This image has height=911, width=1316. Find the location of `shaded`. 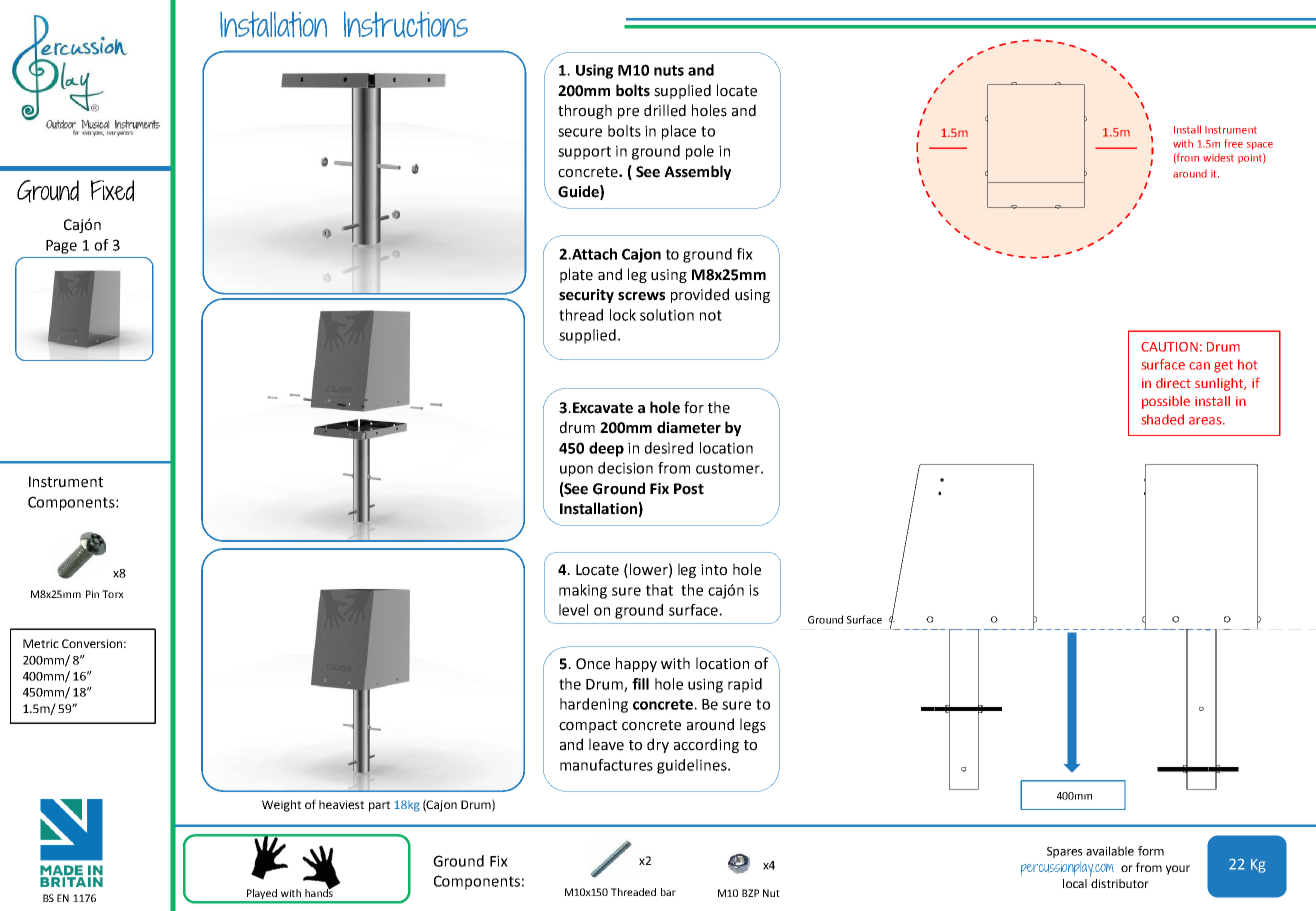

shaded is located at coordinates (1162, 419).
